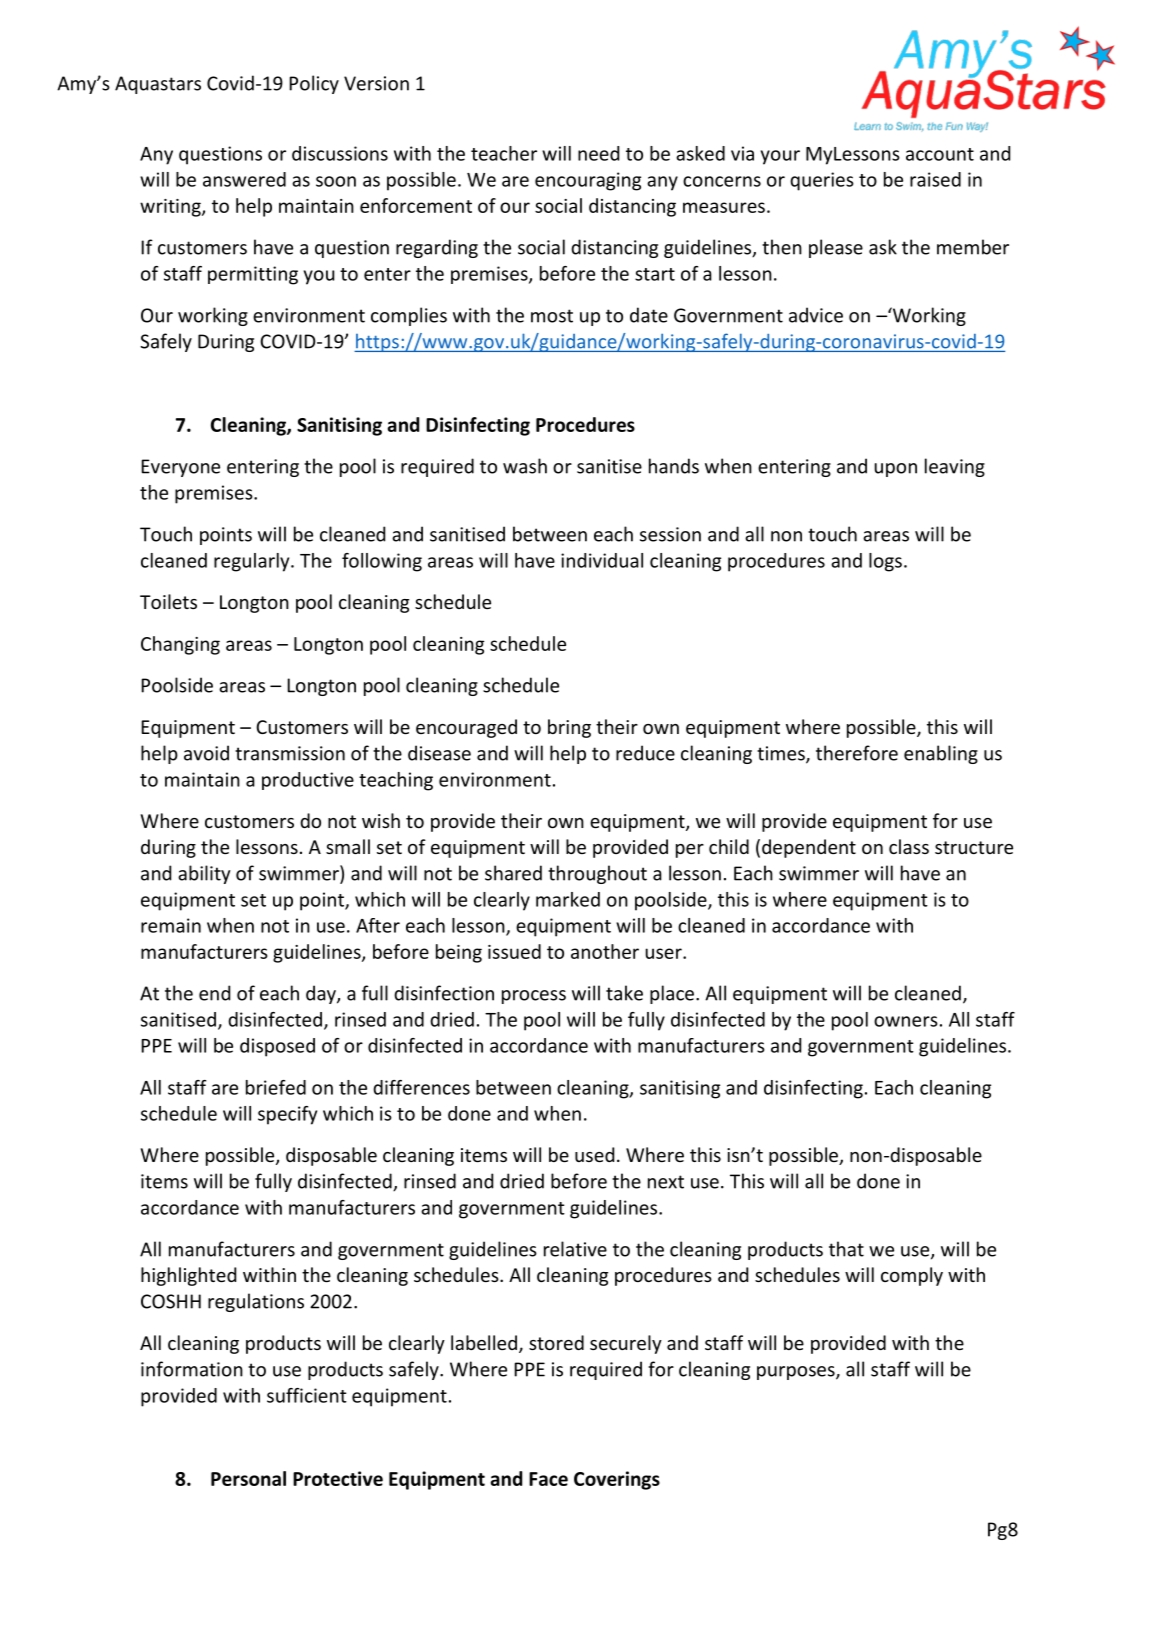  I want to click on need, so click(598, 153).
